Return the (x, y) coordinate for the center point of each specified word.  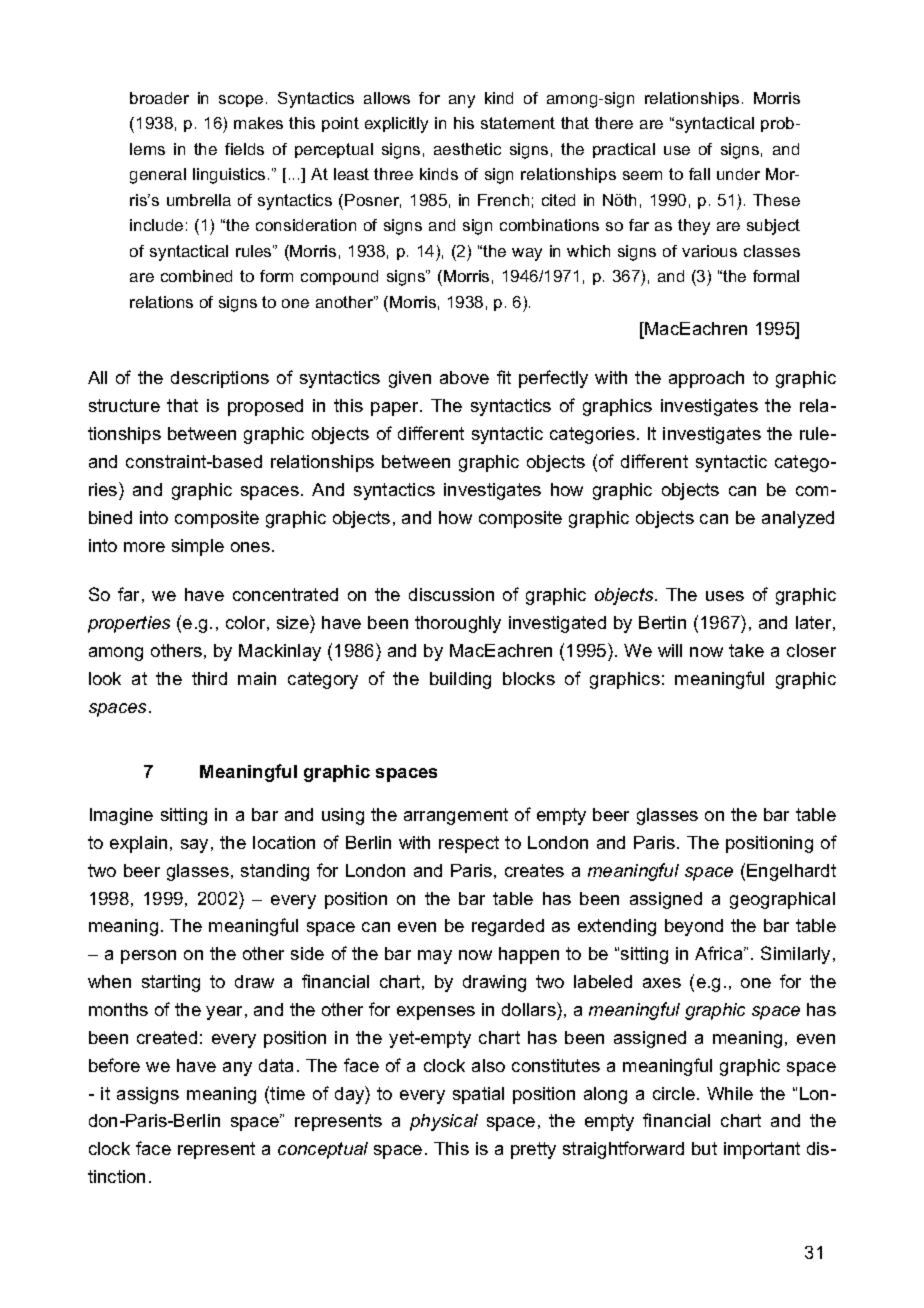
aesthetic (467, 149)
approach (706, 379)
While (730, 1093)
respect (469, 844)
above (464, 377)
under (738, 174)
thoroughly (458, 624)
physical (444, 1122)
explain (138, 844)
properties (129, 624)
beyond (694, 927)
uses (725, 596)
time (287, 1093)
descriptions (220, 379)
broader (159, 98)
